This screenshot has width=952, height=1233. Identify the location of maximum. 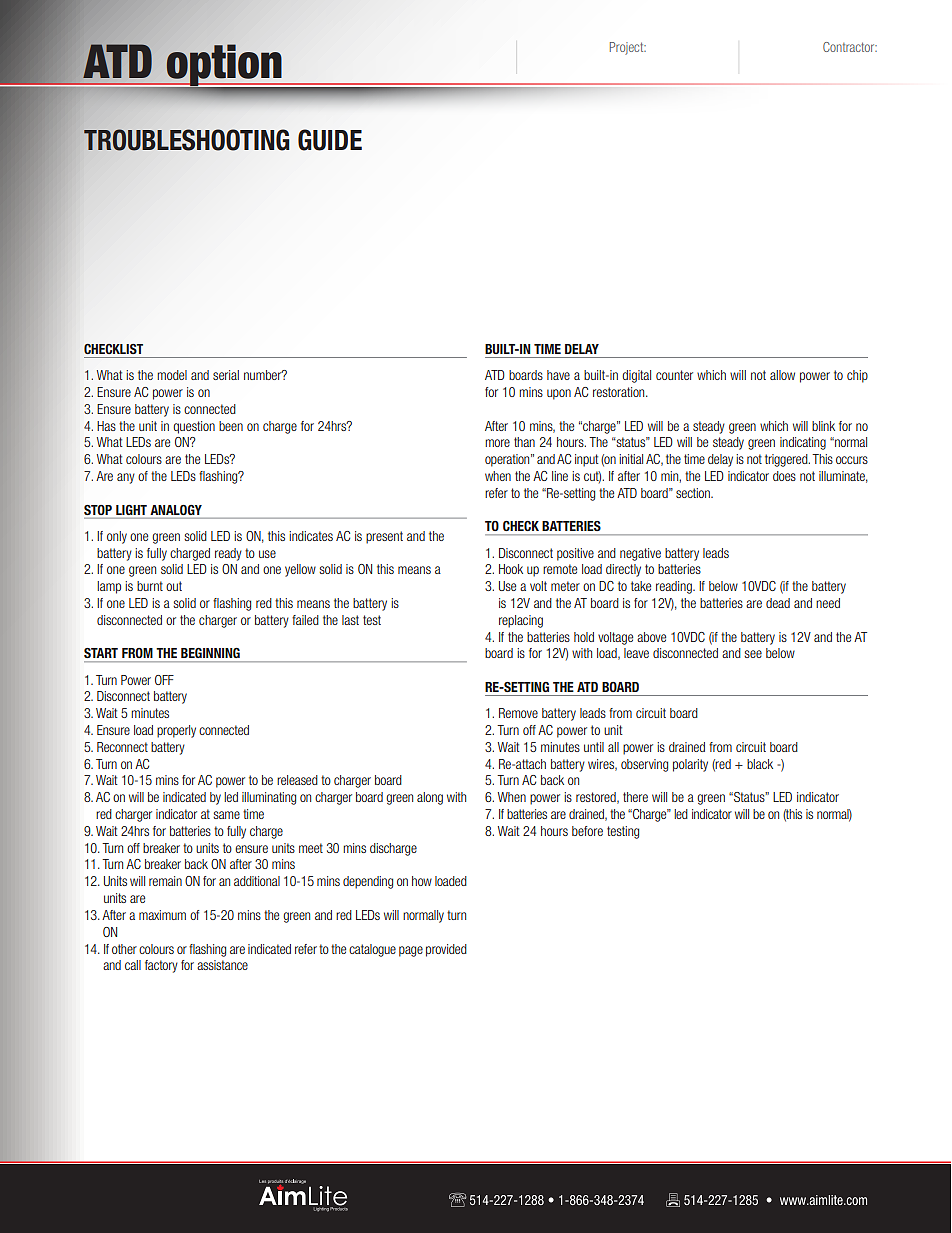
(162, 915).
